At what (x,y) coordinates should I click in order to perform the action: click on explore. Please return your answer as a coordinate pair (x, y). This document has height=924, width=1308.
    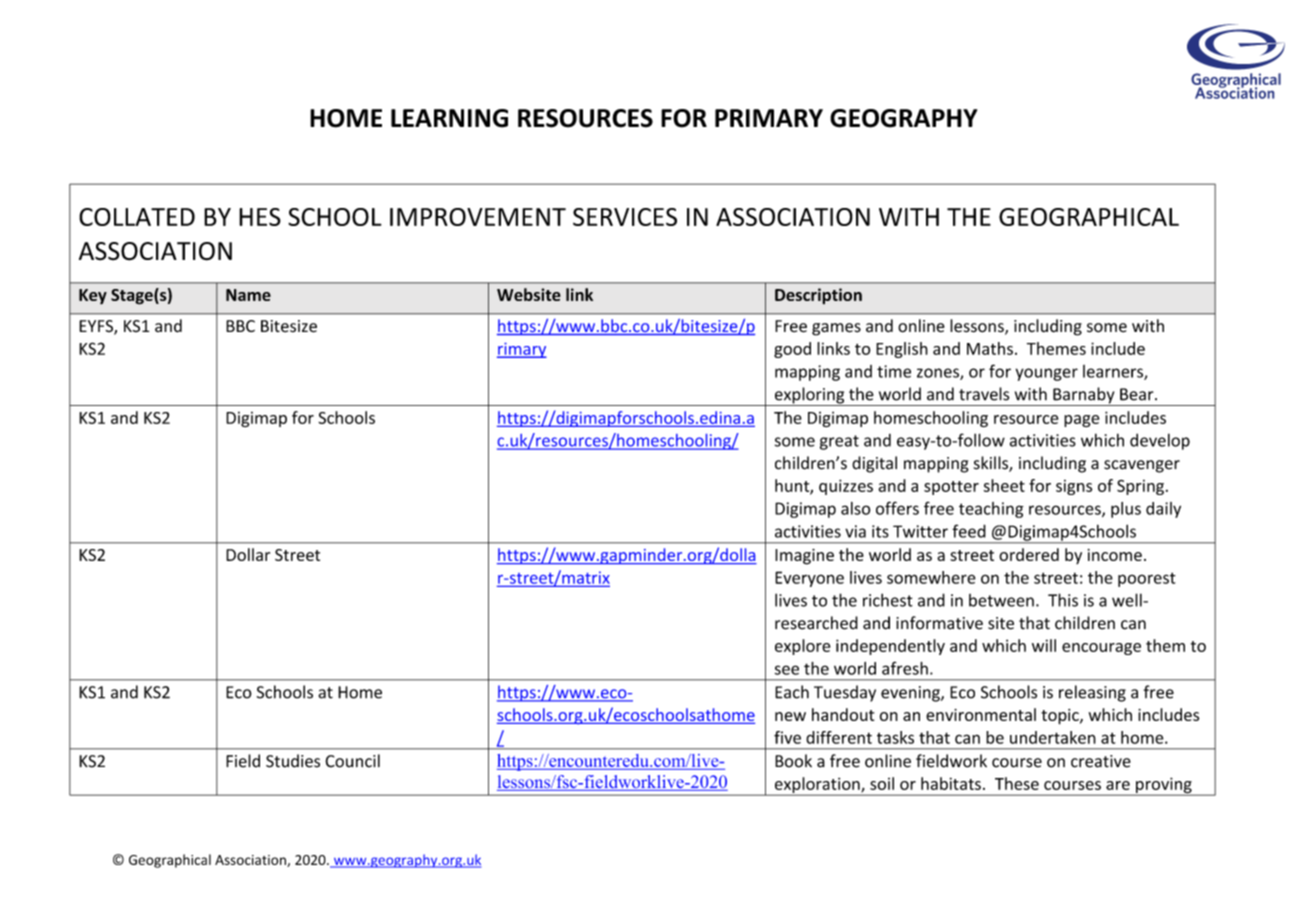
    Looking at the image, I should click on (803, 647).
